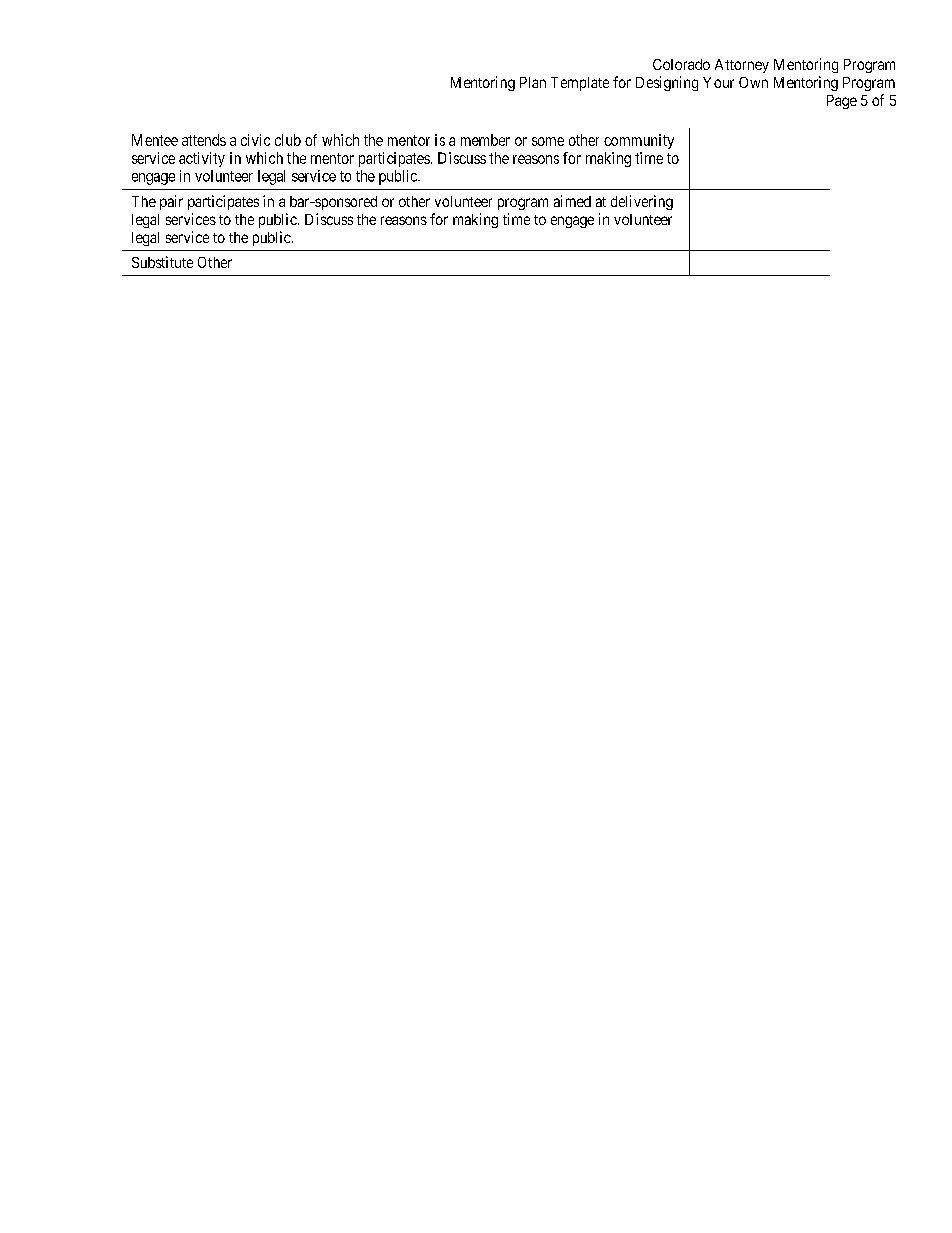 The width and height of the screenshot is (952, 1233). What do you see at coordinates (548, 141) in the screenshot?
I see `some` at bounding box center [548, 141].
